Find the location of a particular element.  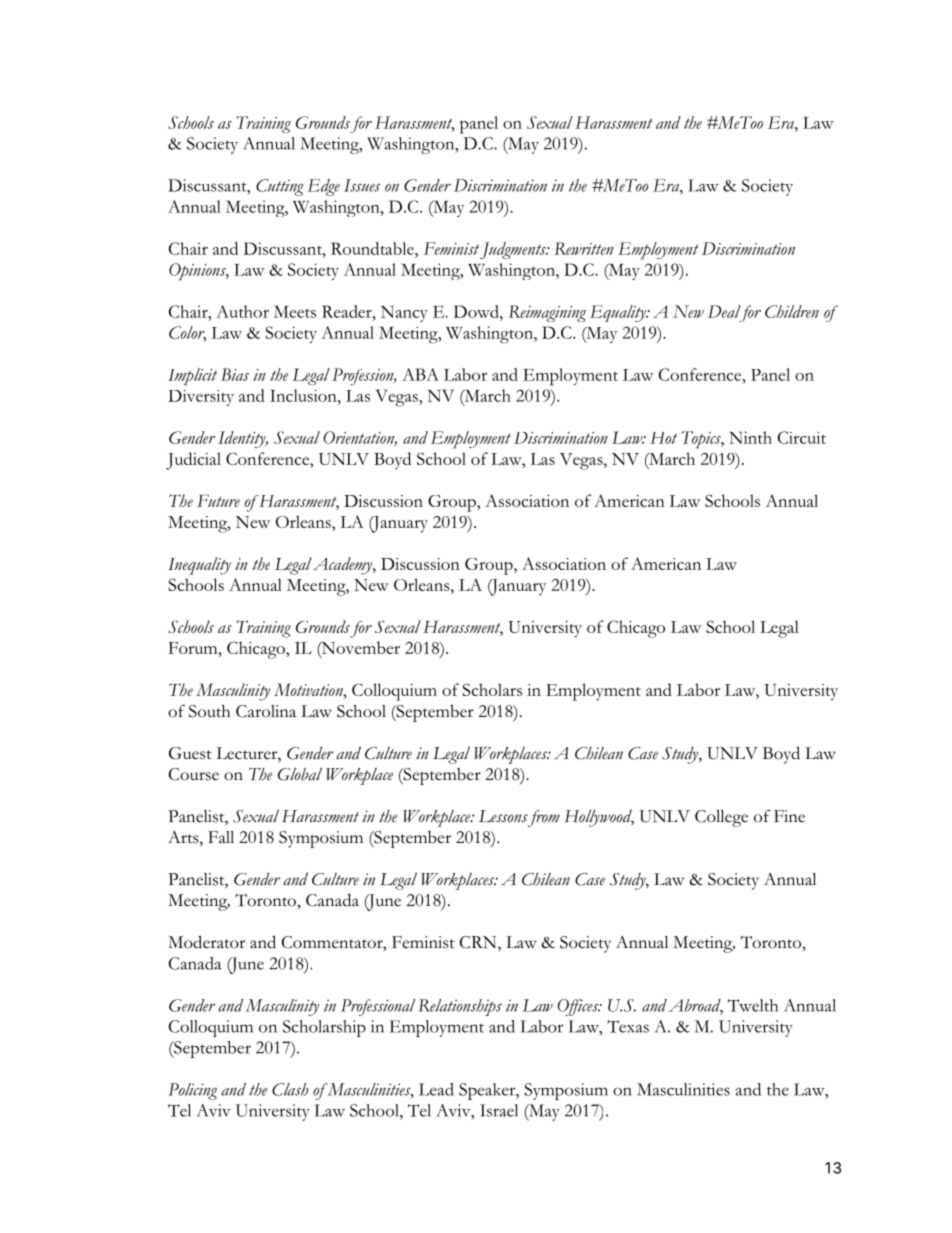

Cutting is located at coordinates (280, 187).
